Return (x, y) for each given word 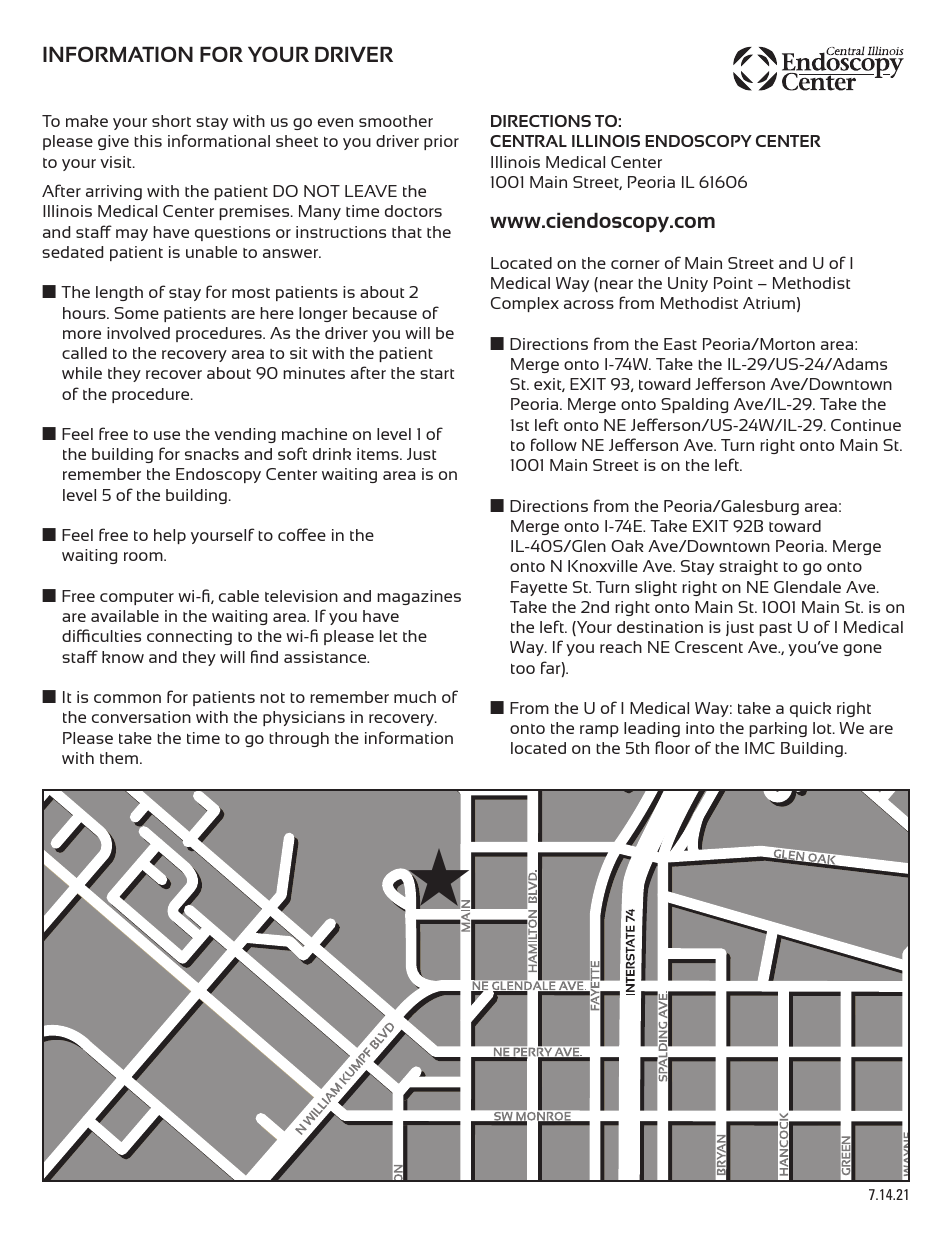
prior (441, 142)
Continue (866, 425)
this (148, 141)
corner (635, 264)
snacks (212, 454)
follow (554, 444)
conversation (141, 717)
